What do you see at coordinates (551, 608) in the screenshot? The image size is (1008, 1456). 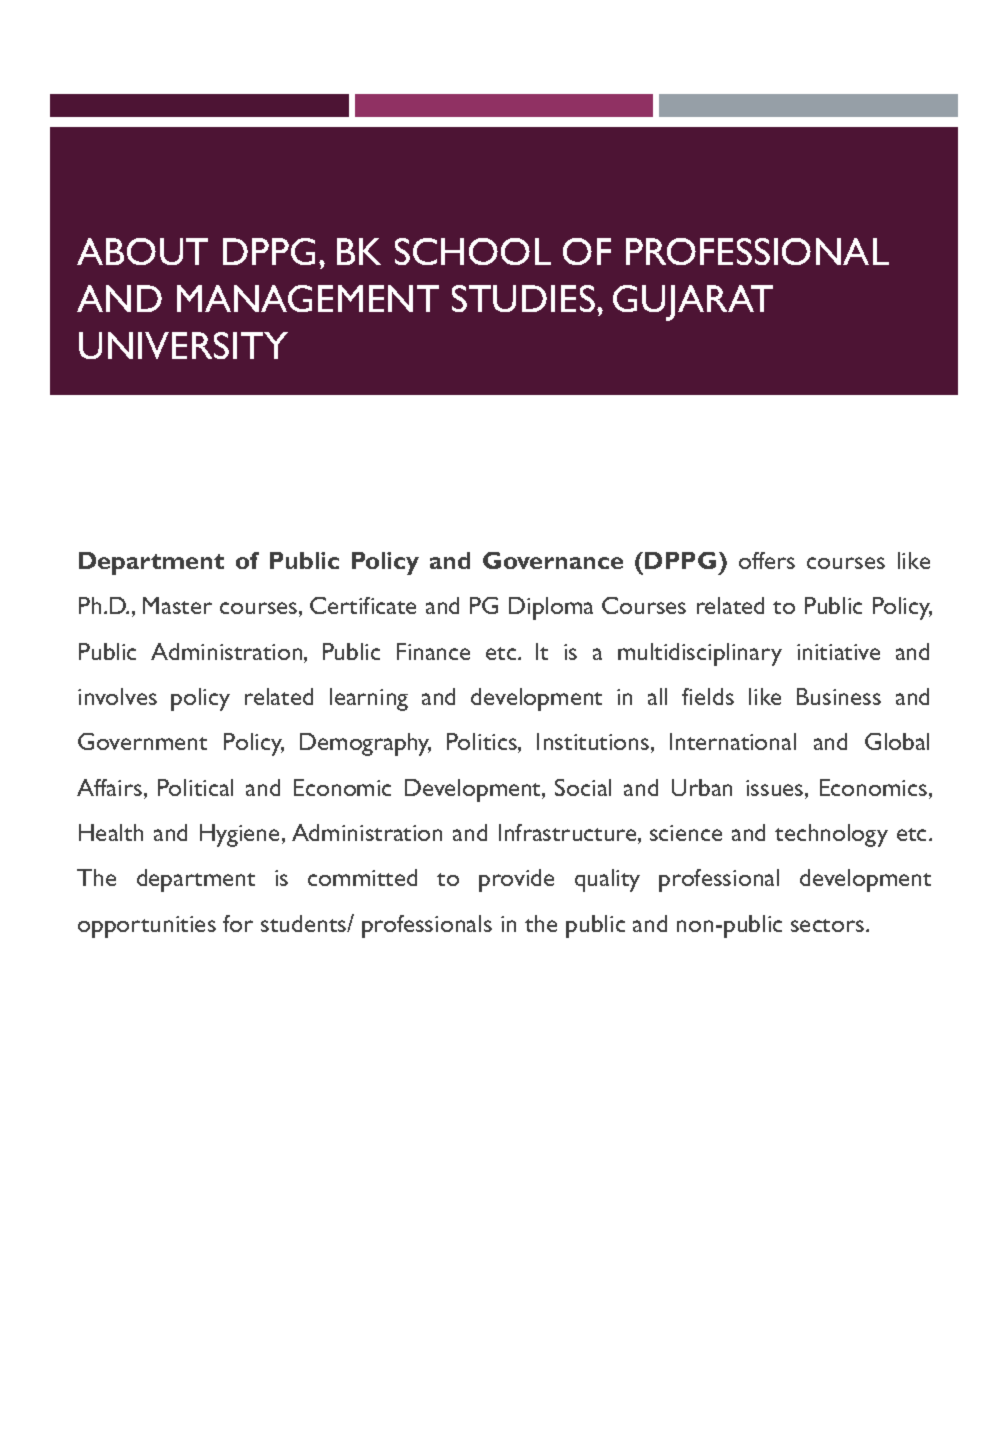 I see `Diploma` at bounding box center [551, 608].
